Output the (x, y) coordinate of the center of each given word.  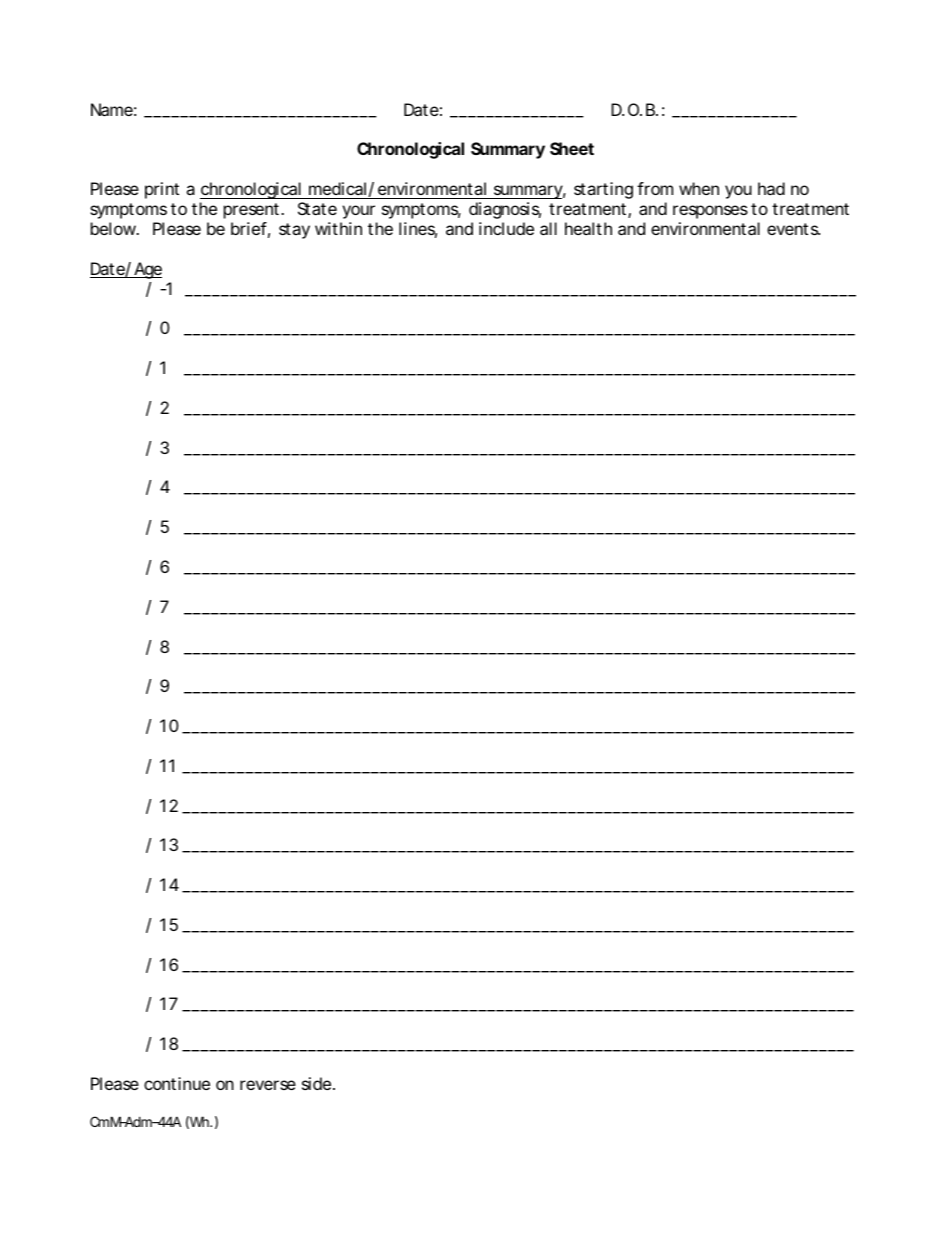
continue (177, 1083)
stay (294, 231)
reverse (268, 1085)
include (506, 228)
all (548, 228)
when (699, 188)
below (115, 228)
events (793, 229)
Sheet (572, 148)
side (316, 1083)
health (588, 228)
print (162, 190)
